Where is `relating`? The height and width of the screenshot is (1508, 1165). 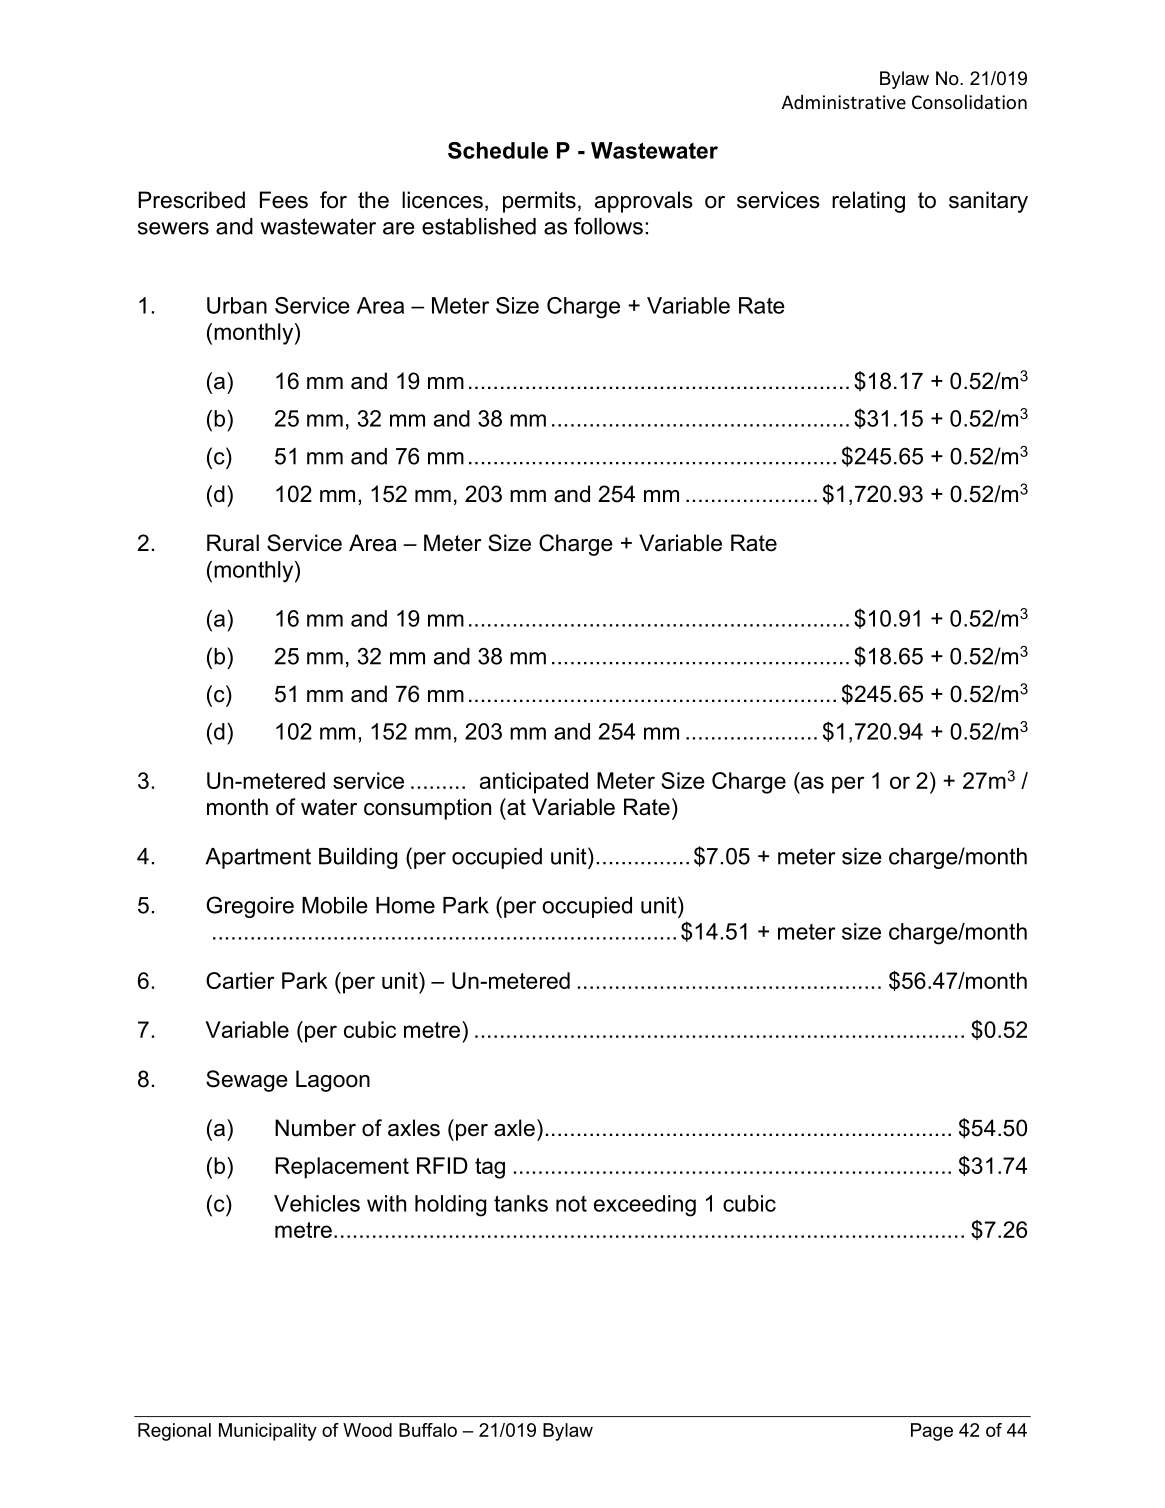
relating is located at coordinates (868, 202).
